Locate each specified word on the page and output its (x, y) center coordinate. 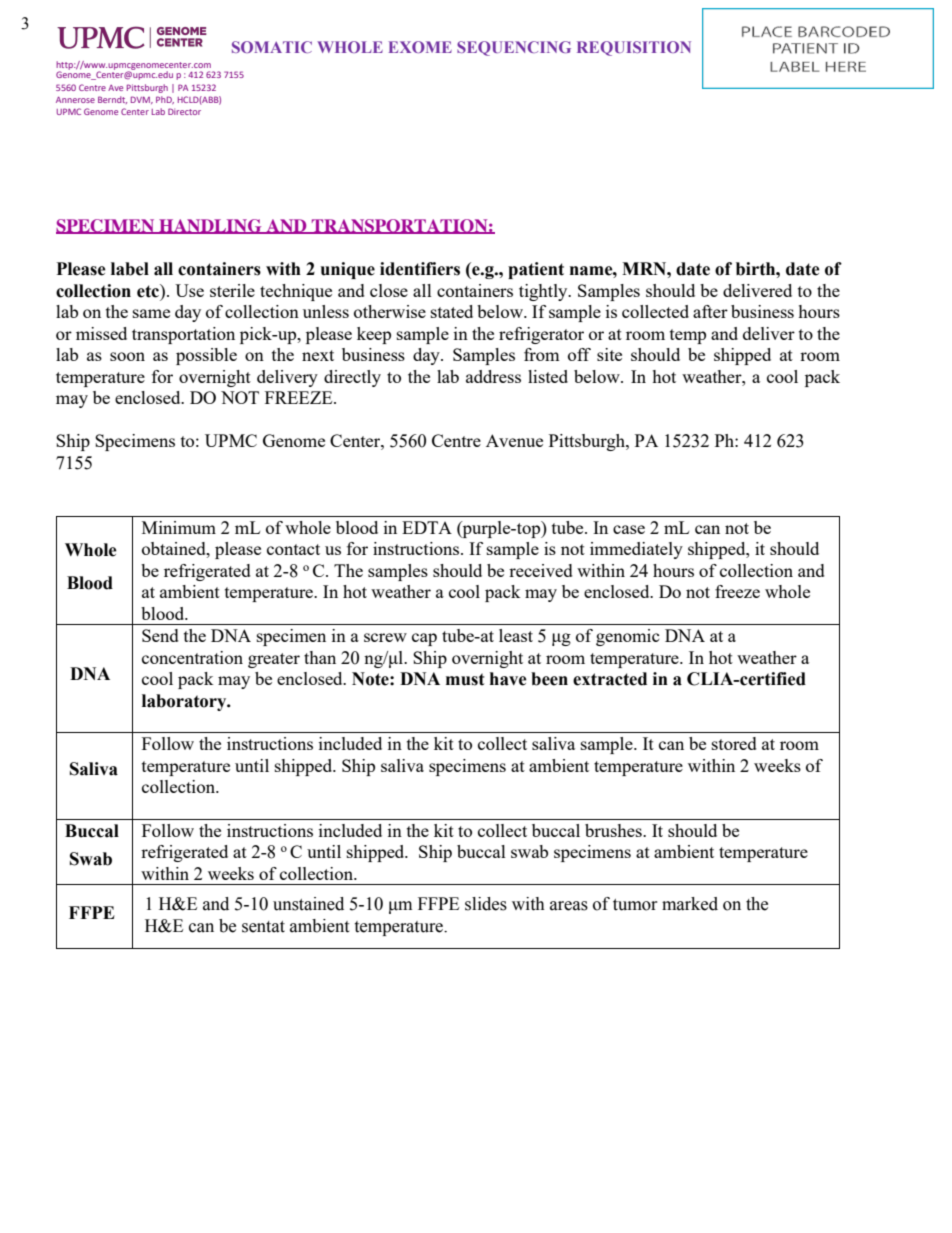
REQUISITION (634, 48)
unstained (308, 904)
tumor (635, 905)
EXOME (420, 47)
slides (486, 904)
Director (184, 111)
